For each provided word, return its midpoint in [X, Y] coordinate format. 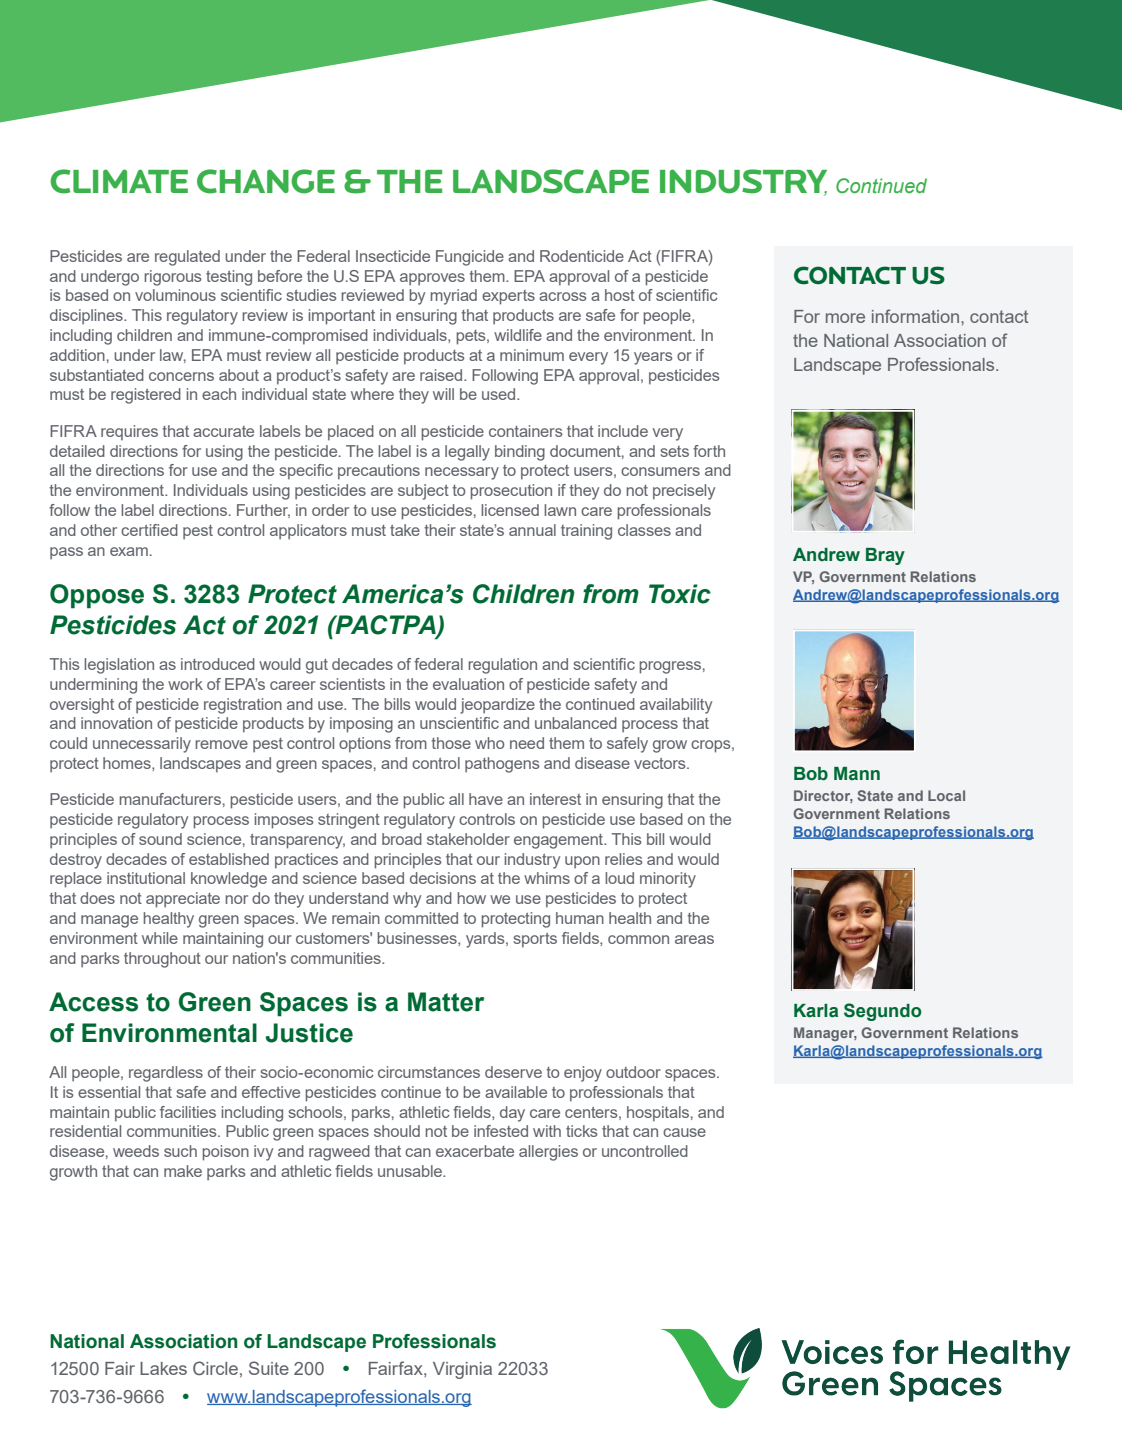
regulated [187, 258]
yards [486, 940]
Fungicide [470, 258]
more [845, 318]
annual [532, 530]
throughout [162, 960]
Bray [885, 556]
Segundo [883, 1012]
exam [129, 551]
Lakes [163, 1368]
